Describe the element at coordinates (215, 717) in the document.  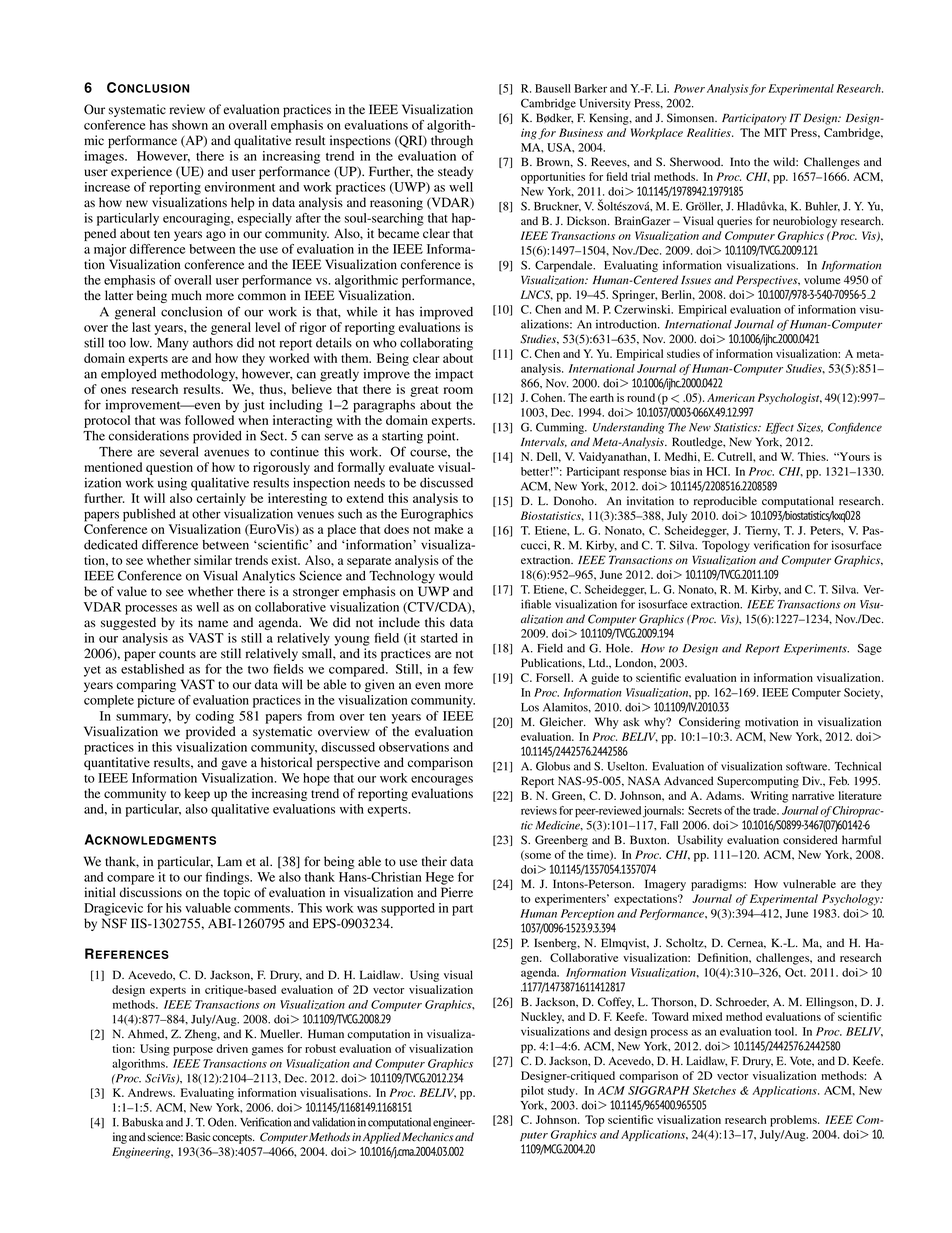
I see `coding` at that location.
